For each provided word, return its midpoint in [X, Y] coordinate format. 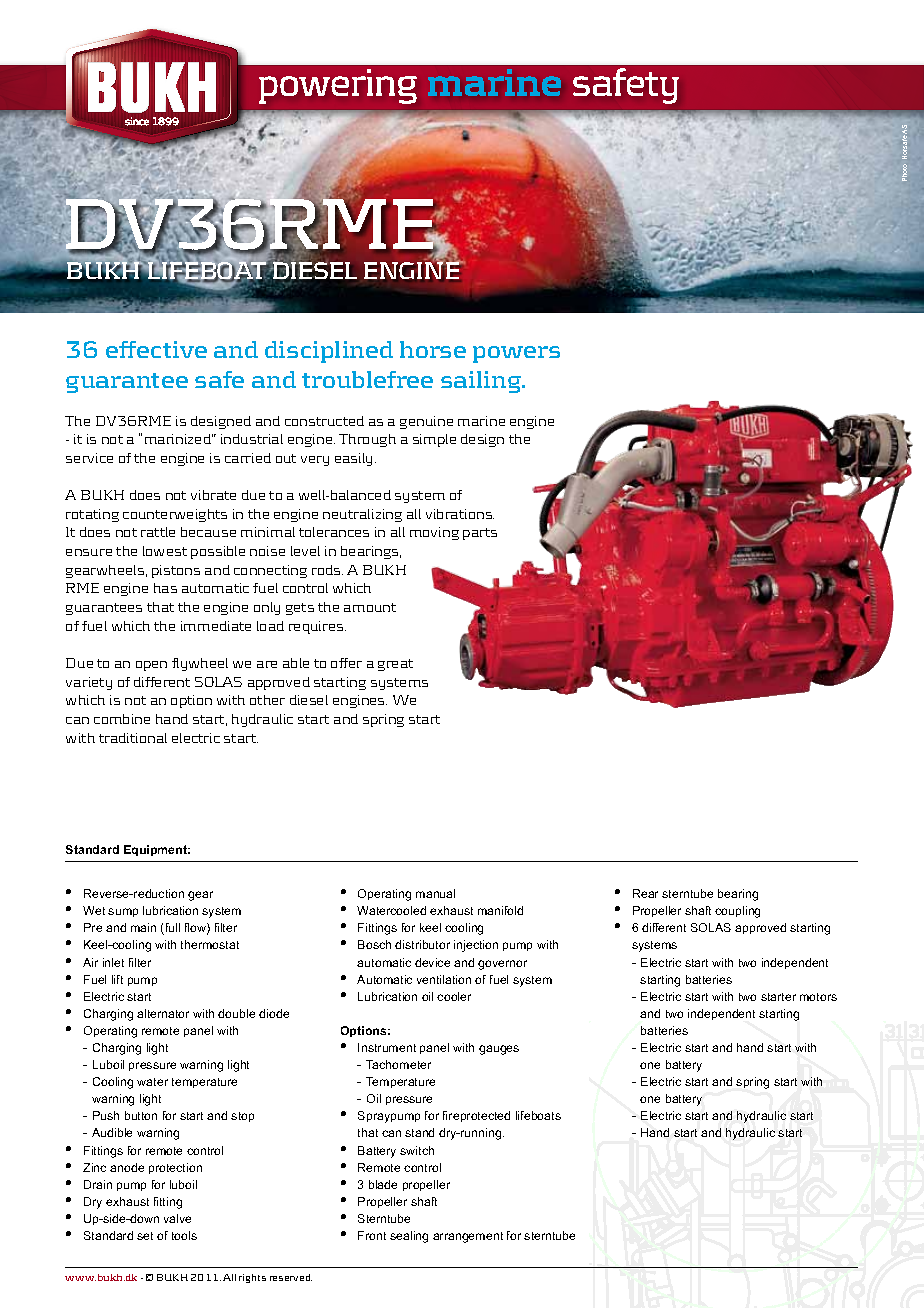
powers [516, 354]
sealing [409, 1237]
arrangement [468, 1237]
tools [184, 1235]
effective [156, 349]
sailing [482, 382]
